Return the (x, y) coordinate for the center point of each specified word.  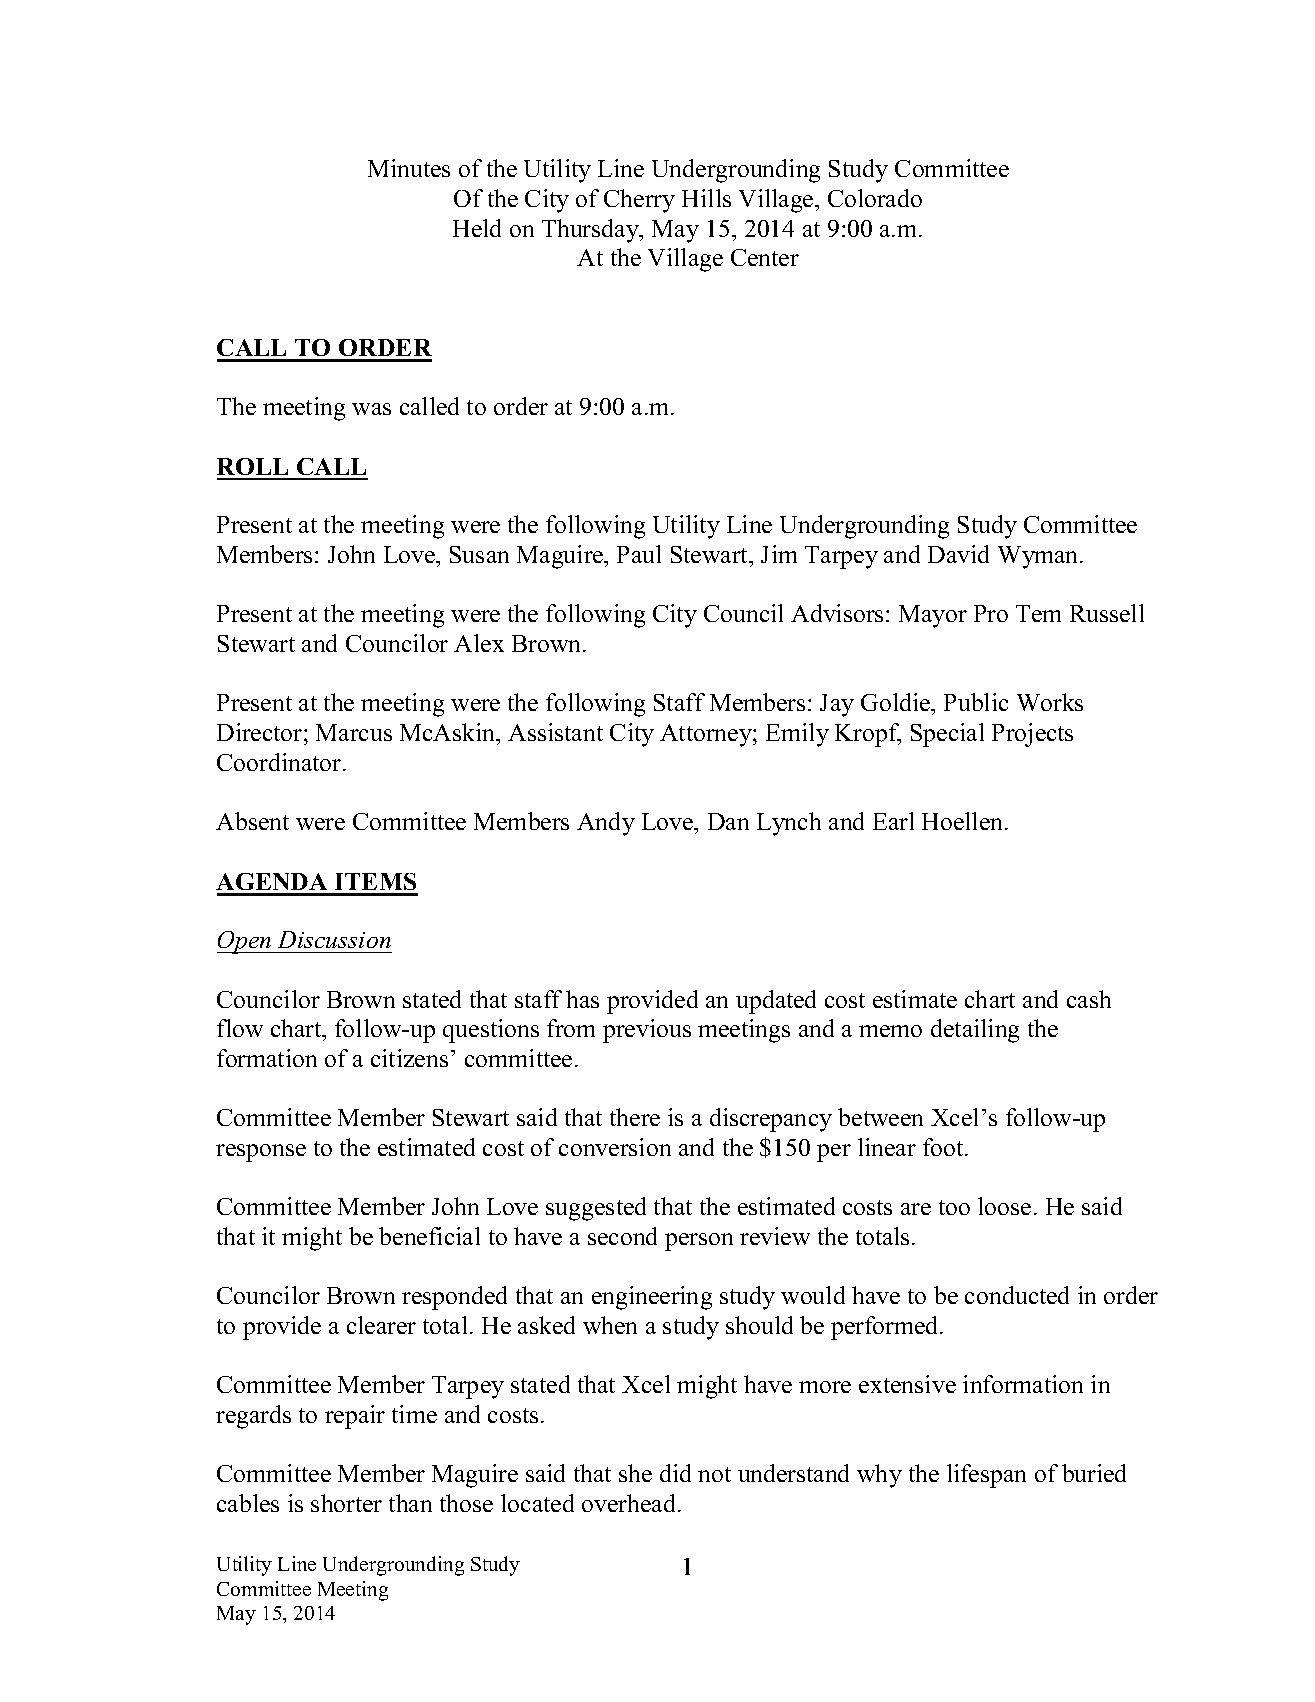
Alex (479, 643)
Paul (639, 554)
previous (647, 1031)
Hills (706, 198)
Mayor (933, 616)
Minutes (409, 168)
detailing (975, 1031)
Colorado (875, 198)
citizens (409, 1058)
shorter (346, 1503)
